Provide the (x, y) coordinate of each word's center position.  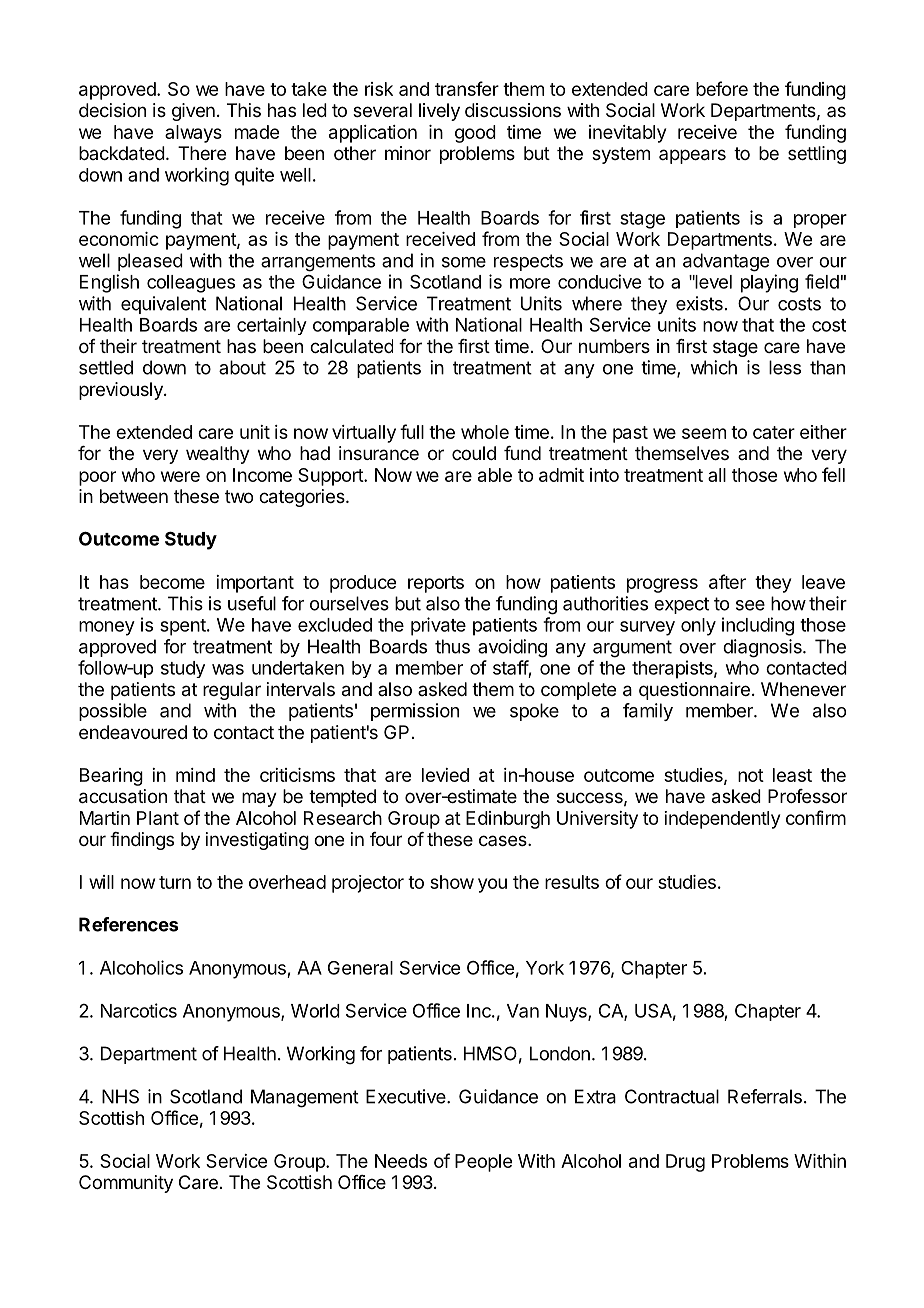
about (242, 367)
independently (722, 820)
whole (485, 432)
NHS (120, 1096)
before (722, 88)
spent (183, 627)
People (483, 1163)
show (452, 882)
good (475, 134)
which (713, 367)
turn (175, 882)
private (438, 626)
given (193, 112)
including (758, 626)
